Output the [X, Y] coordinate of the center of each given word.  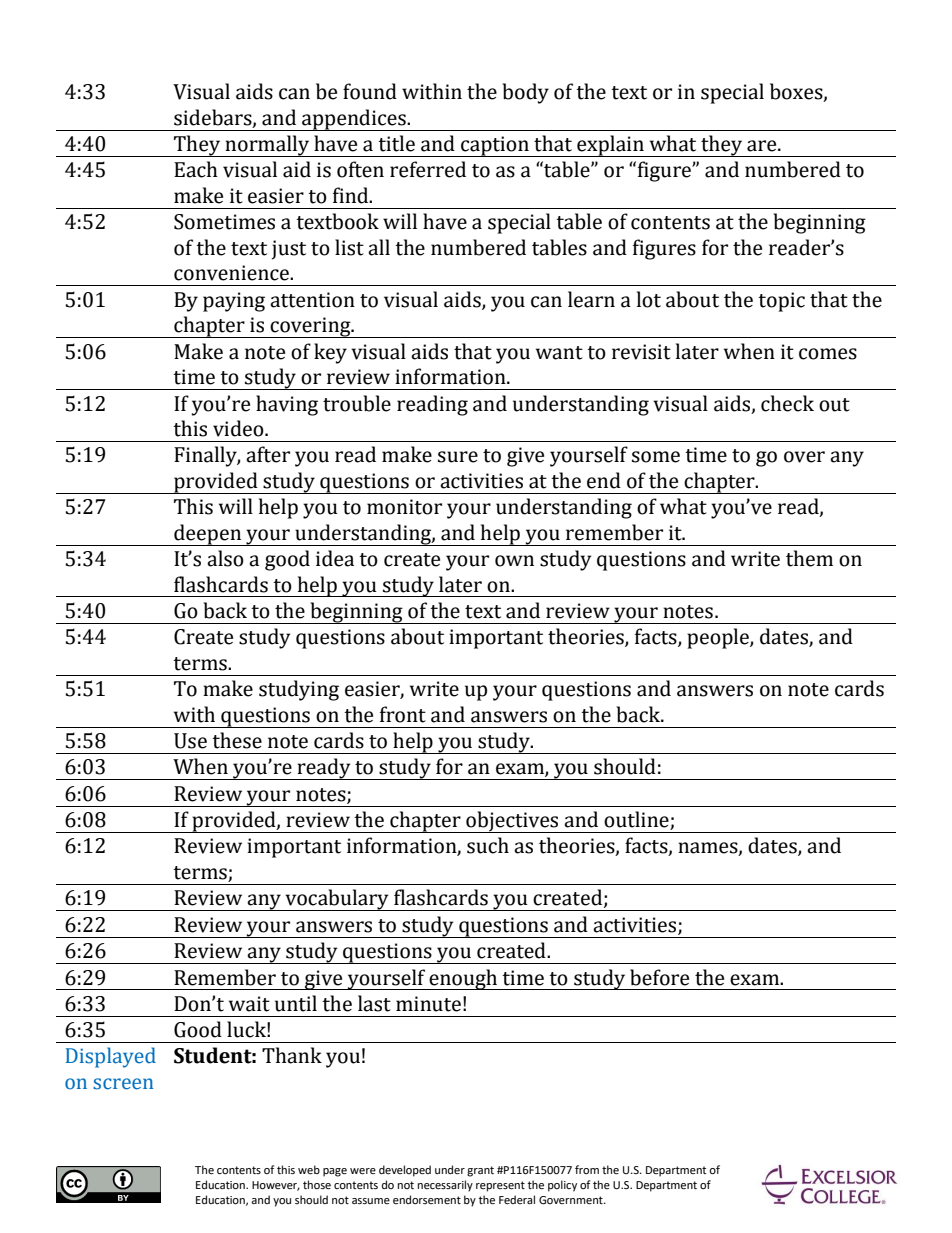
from [587, 1169]
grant [480, 1171]
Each [196, 169]
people [719, 638]
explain [610, 146]
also [225, 558]
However [276, 1186]
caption [495, 146]
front [403, 714]
